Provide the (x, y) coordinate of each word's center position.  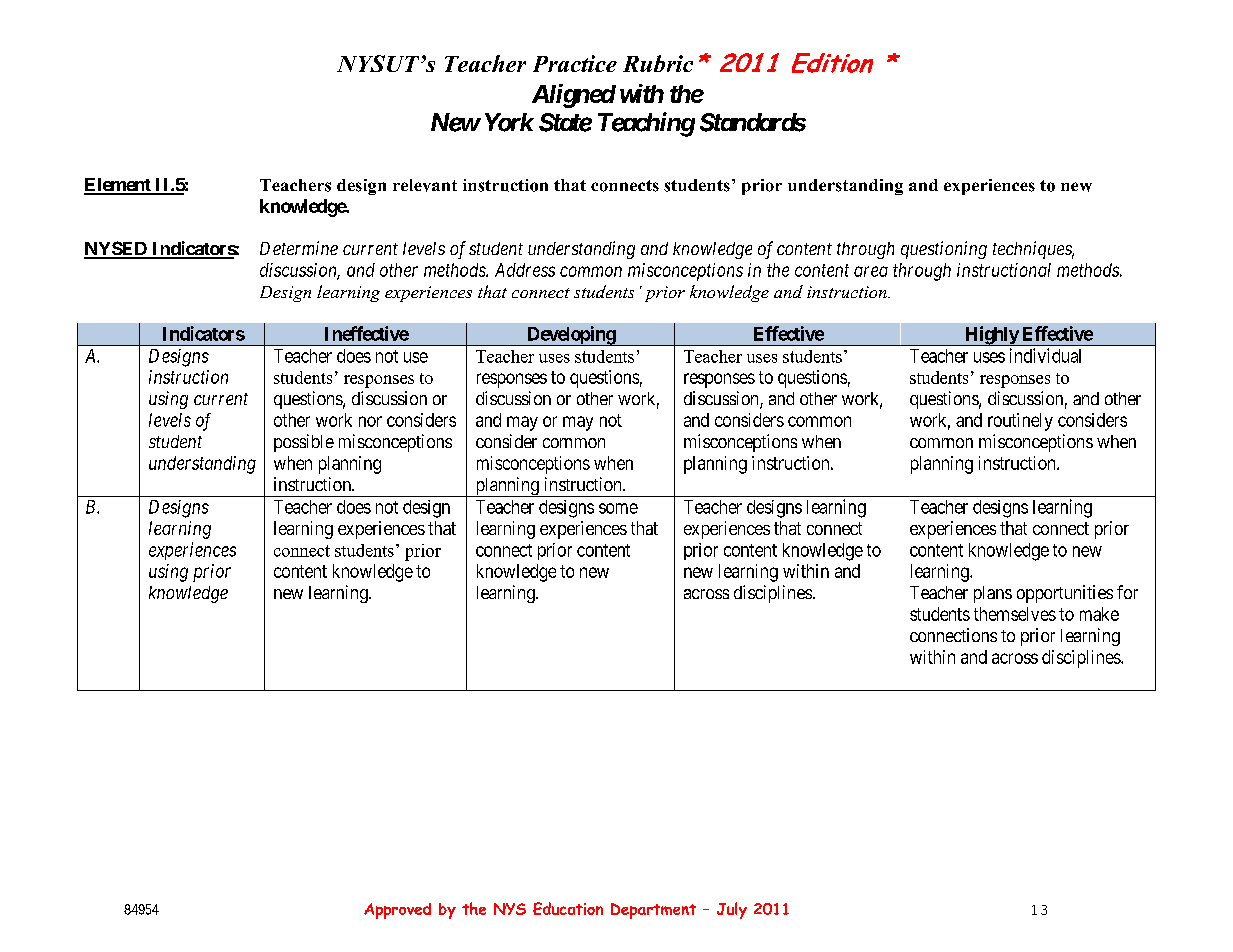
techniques (1033, 250)
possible (304, 443)
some (618, 508)
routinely (1020, 422)
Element (118, 186)
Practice (575, 63)
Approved (397, 911)
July (732, 910)
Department (653, 911)
